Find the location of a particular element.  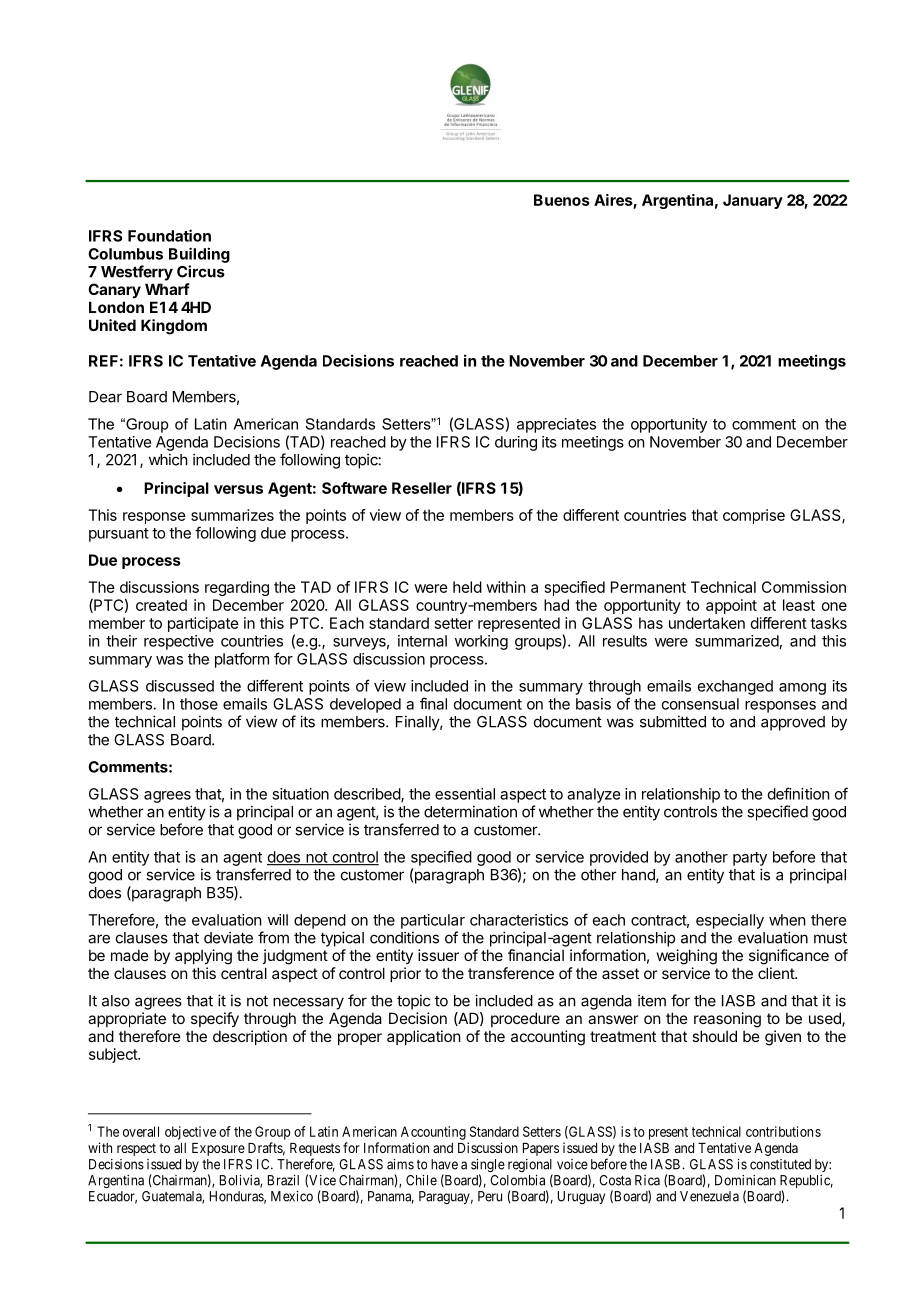

single is located at coordinates (488, 1167).
